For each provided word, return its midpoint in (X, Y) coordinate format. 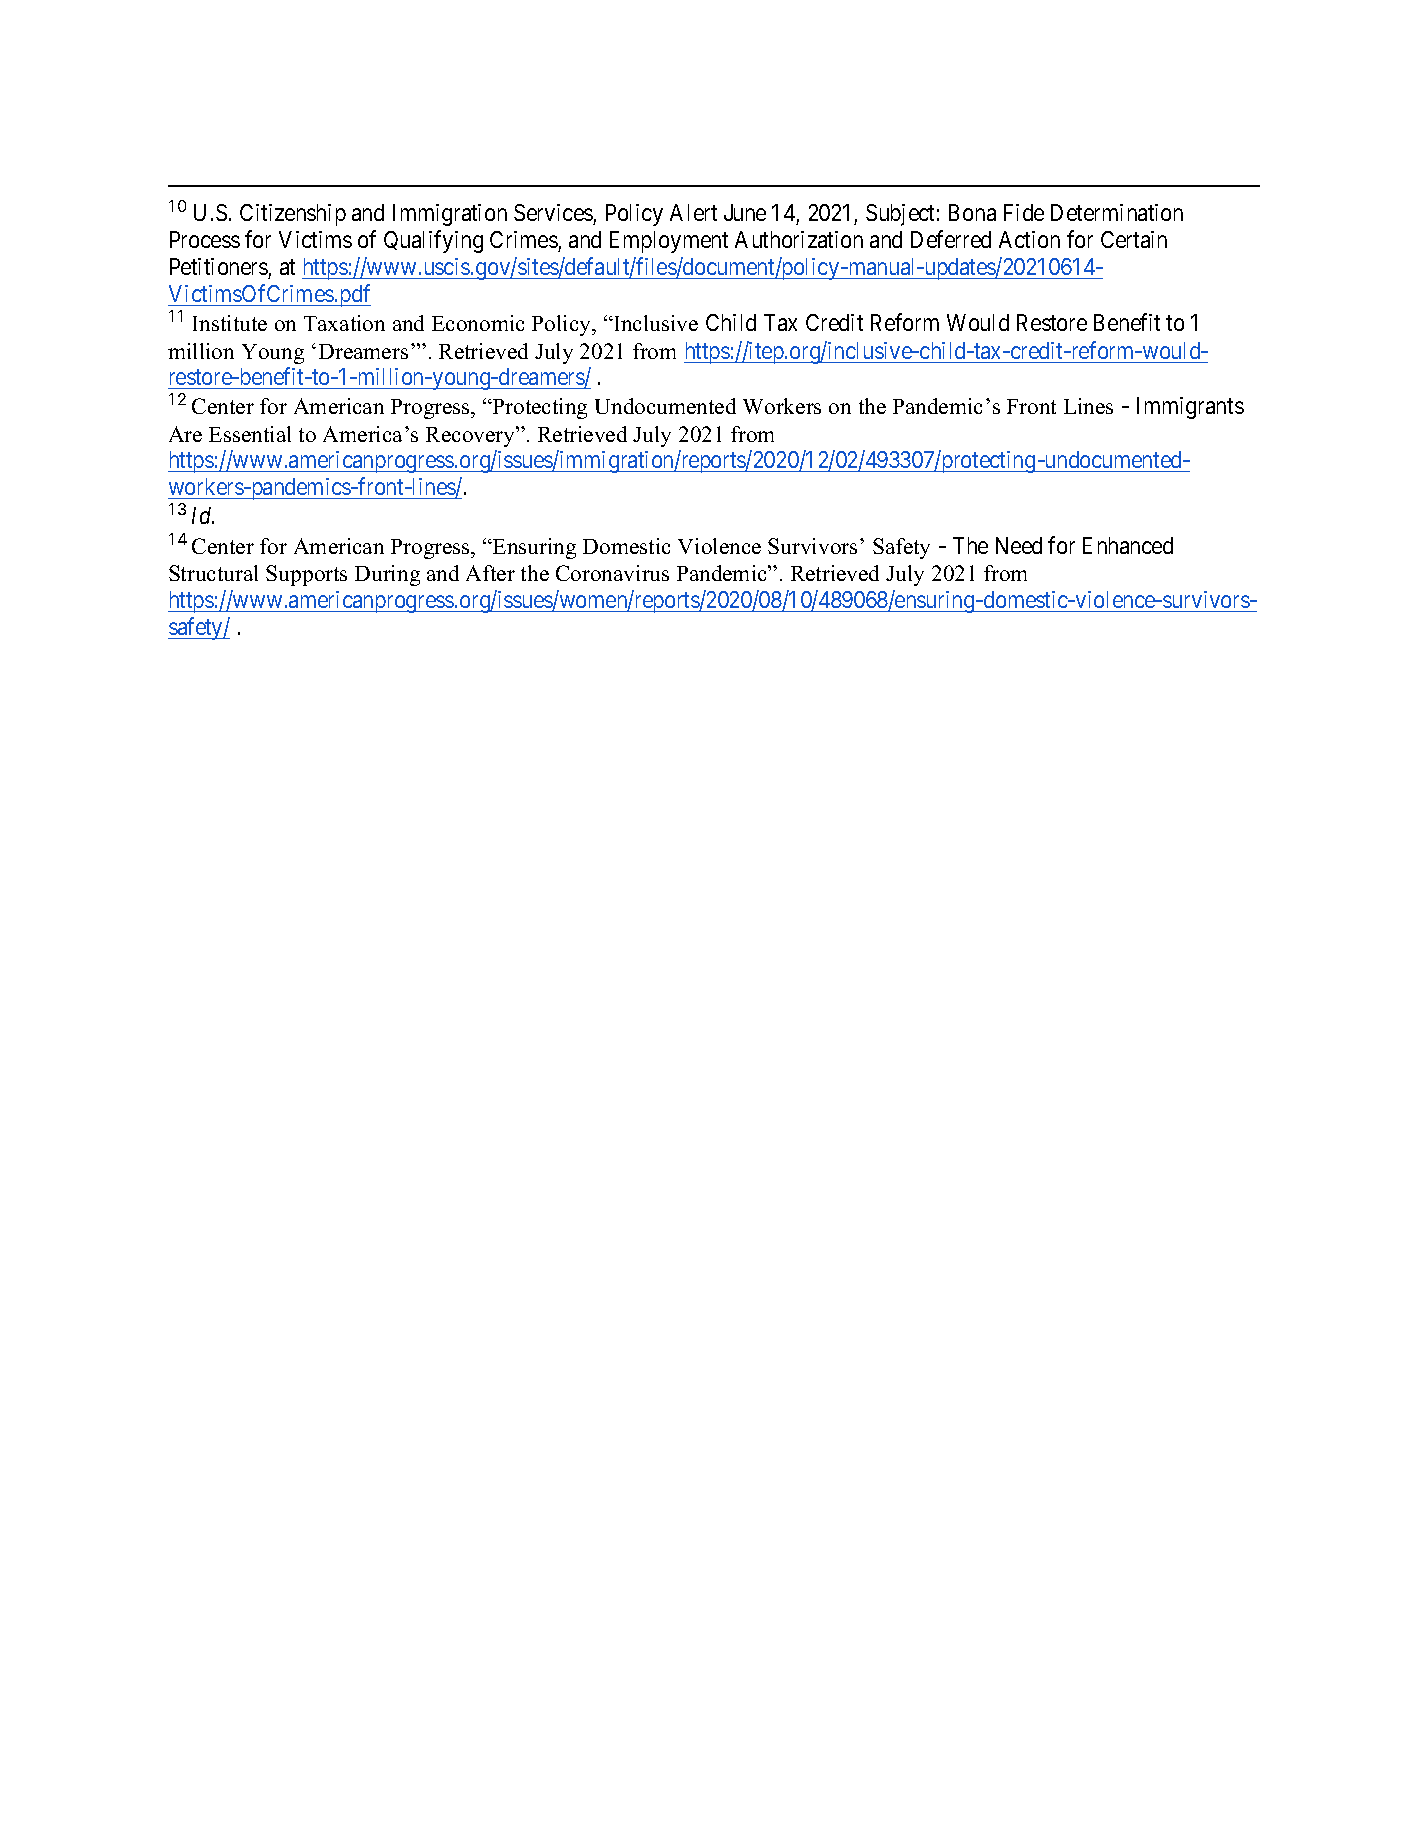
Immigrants (1190, 408)
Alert (693, 212)
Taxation (344, 323)
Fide (1024, 212)
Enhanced (1128, 545)
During (387, 575)
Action (1029, 239)
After (490, 573)
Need (1019, 545)
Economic (478, 323)
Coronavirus (612, 573)
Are (185, 434)
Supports (306, 575)
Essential (250, 434)
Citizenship (293, 215)
